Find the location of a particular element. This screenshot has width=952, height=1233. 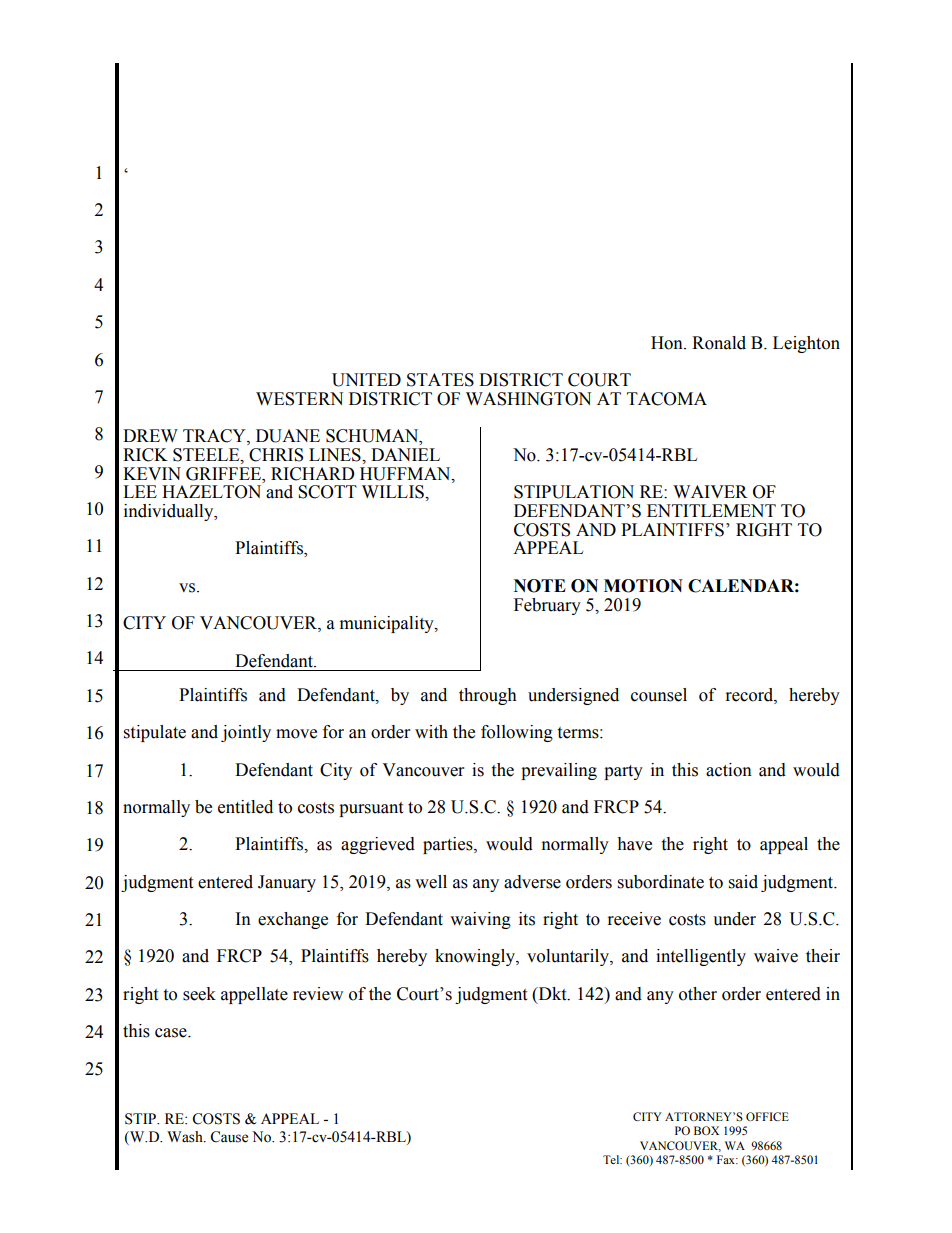

Ronald is located at coordinates (719, 343).
